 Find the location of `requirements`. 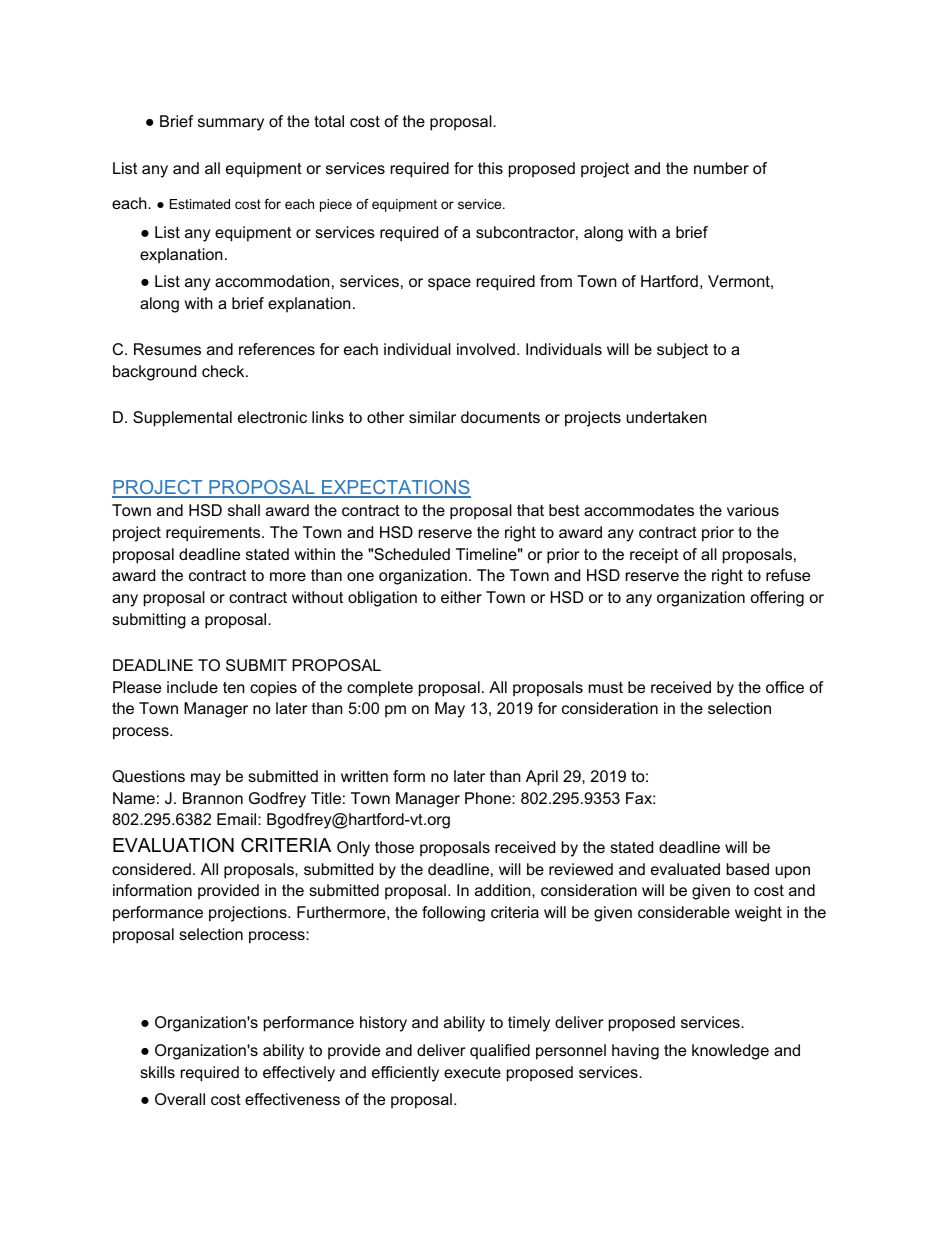

requirements is located at coordinates (214, 534).
